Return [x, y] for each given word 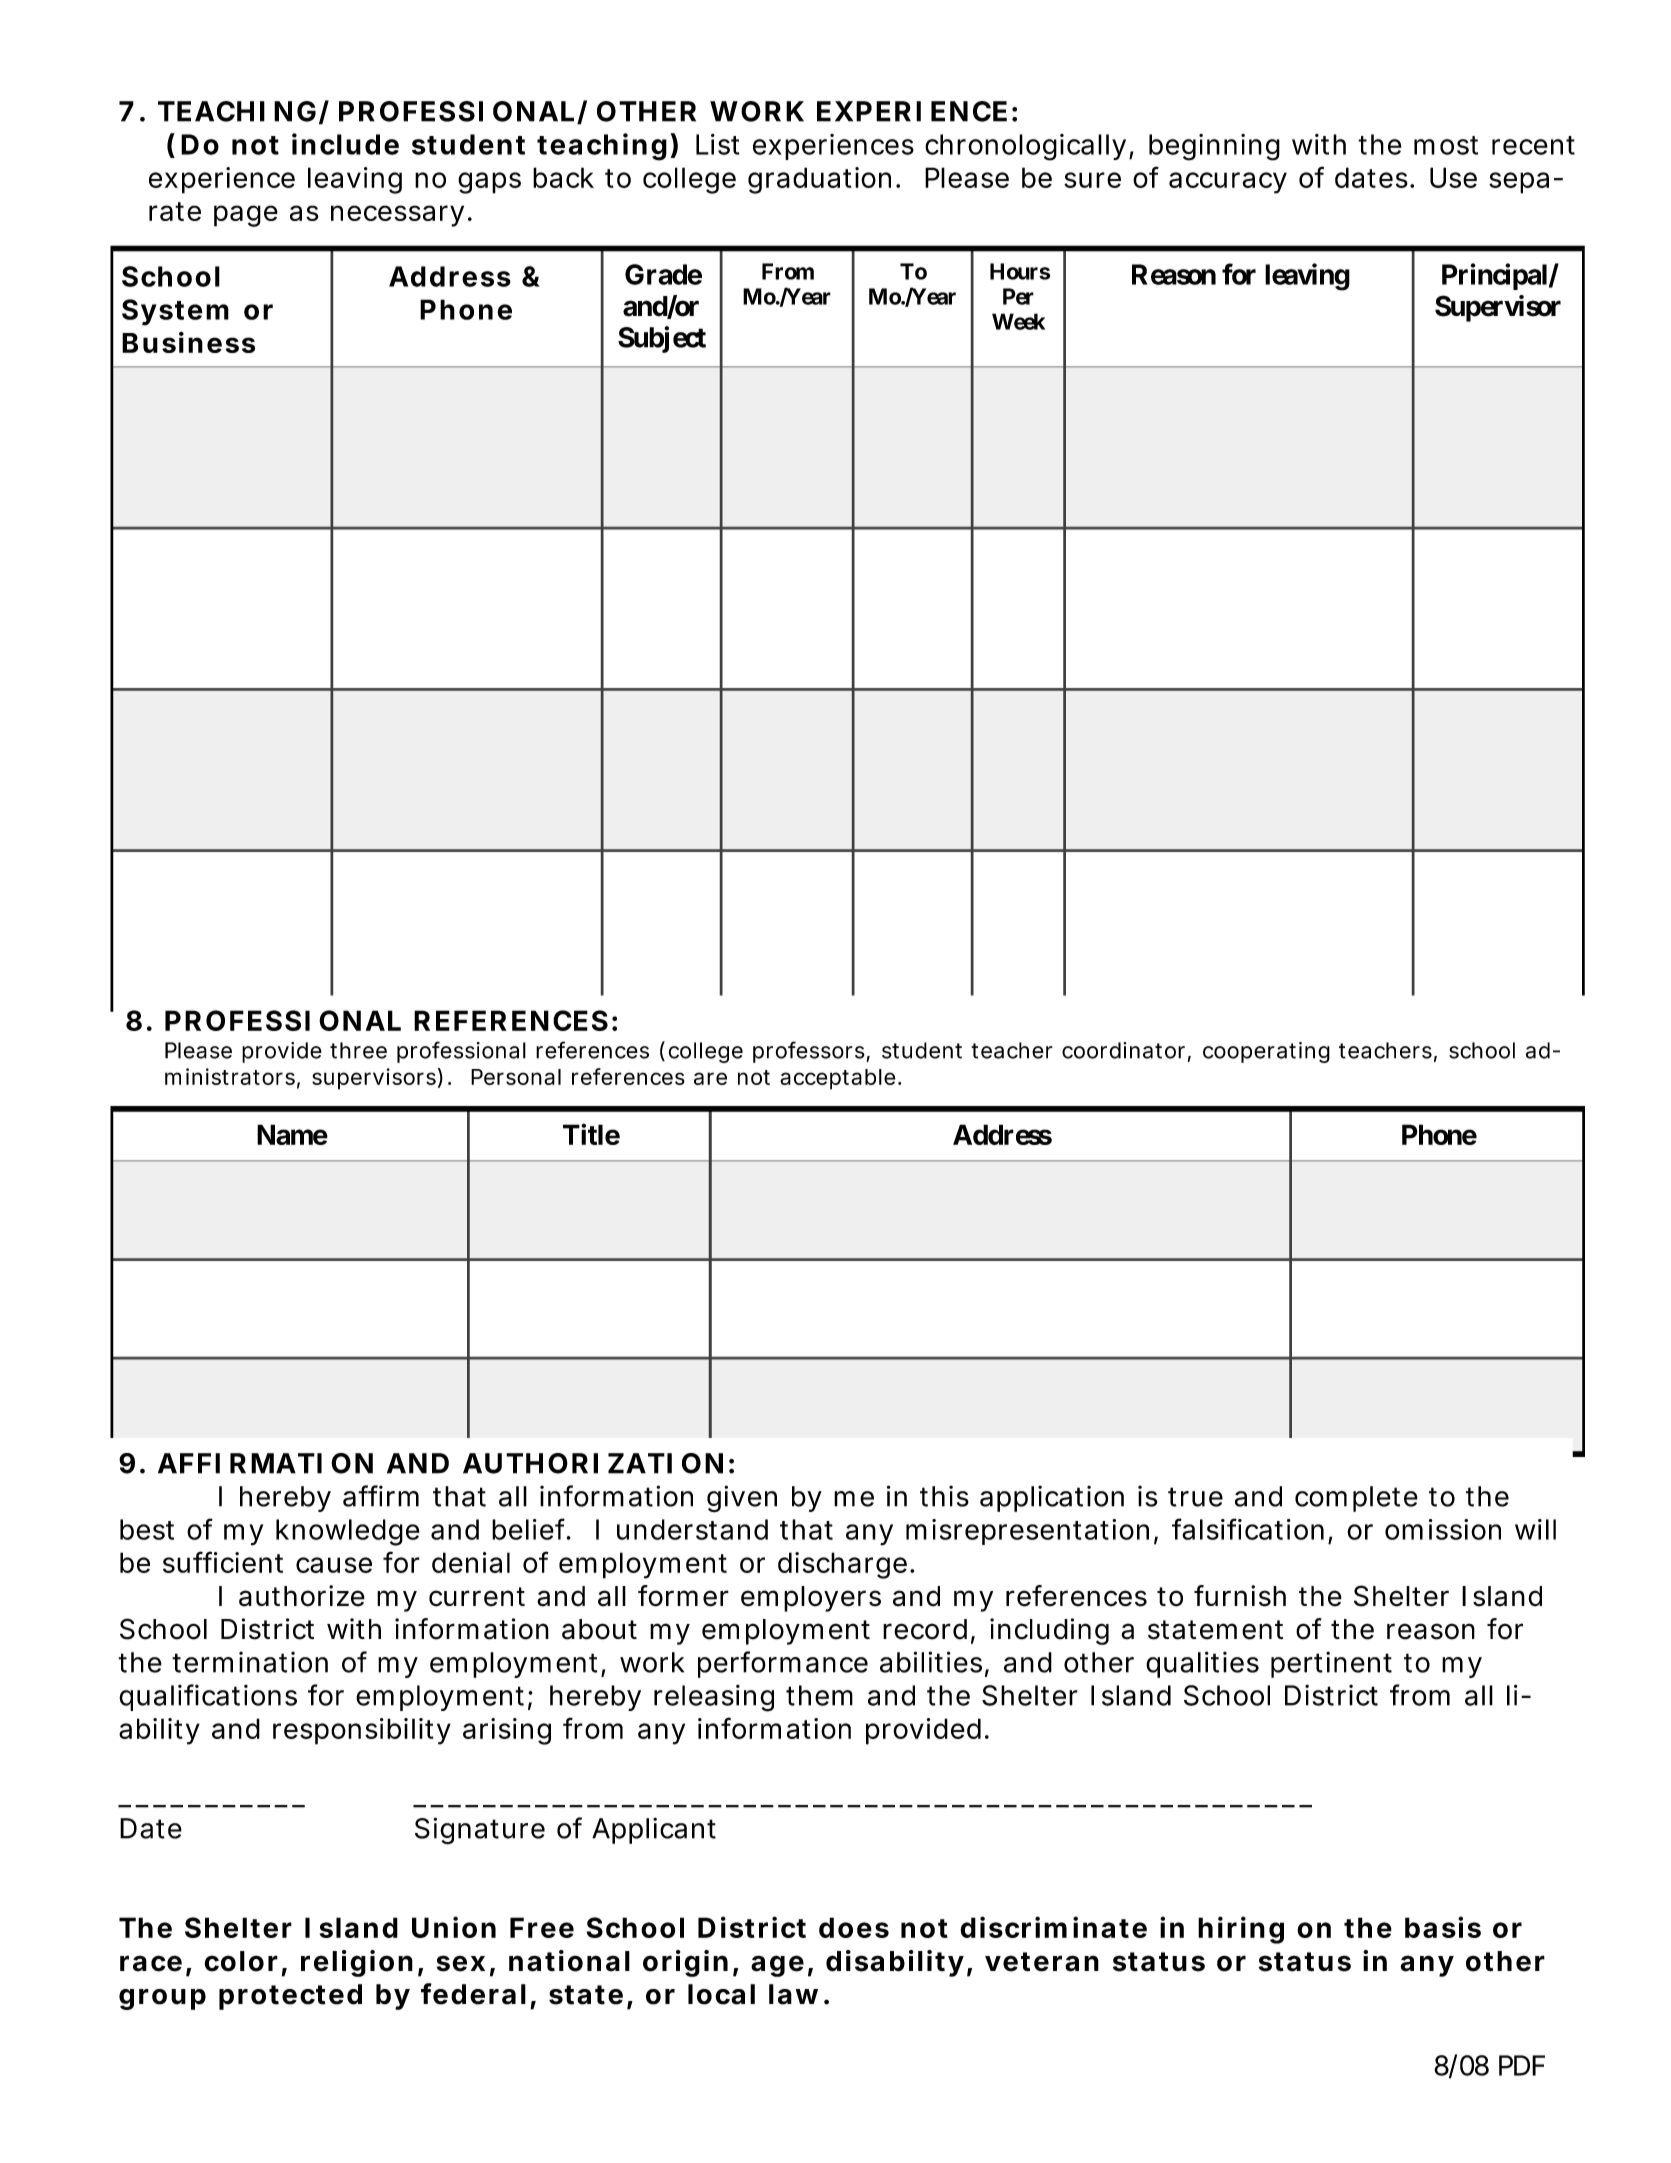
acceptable [837, 1079]
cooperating [1266, 1052]
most [1446, 145]
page [246, 216]
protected [290, 1997]
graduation [819, 180]
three [358, 1050]
